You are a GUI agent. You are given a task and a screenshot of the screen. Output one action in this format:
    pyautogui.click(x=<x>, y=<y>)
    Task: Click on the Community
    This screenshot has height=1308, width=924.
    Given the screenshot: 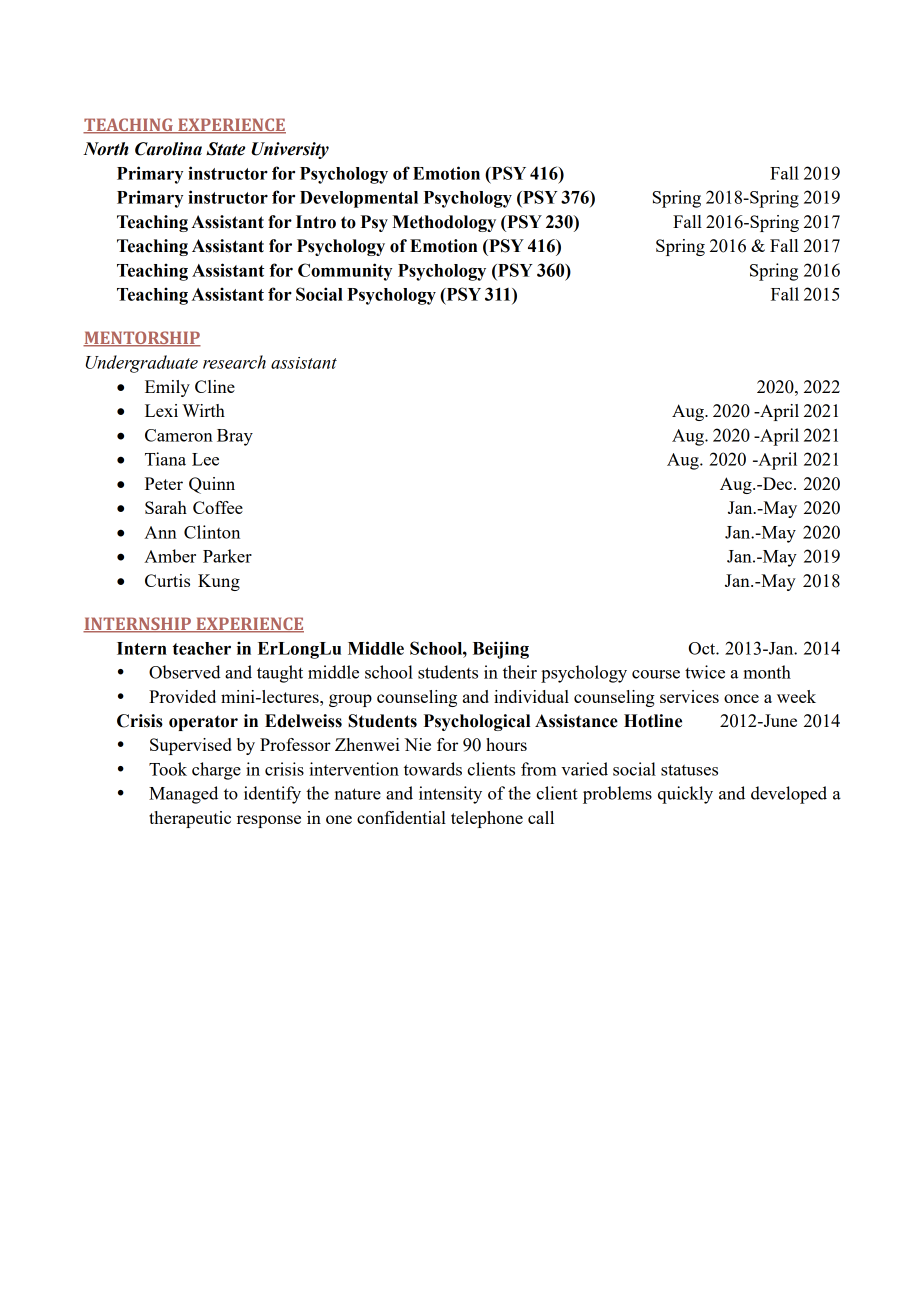 What is the action you would take?
    pyautogui.click(x=345, y=272)
